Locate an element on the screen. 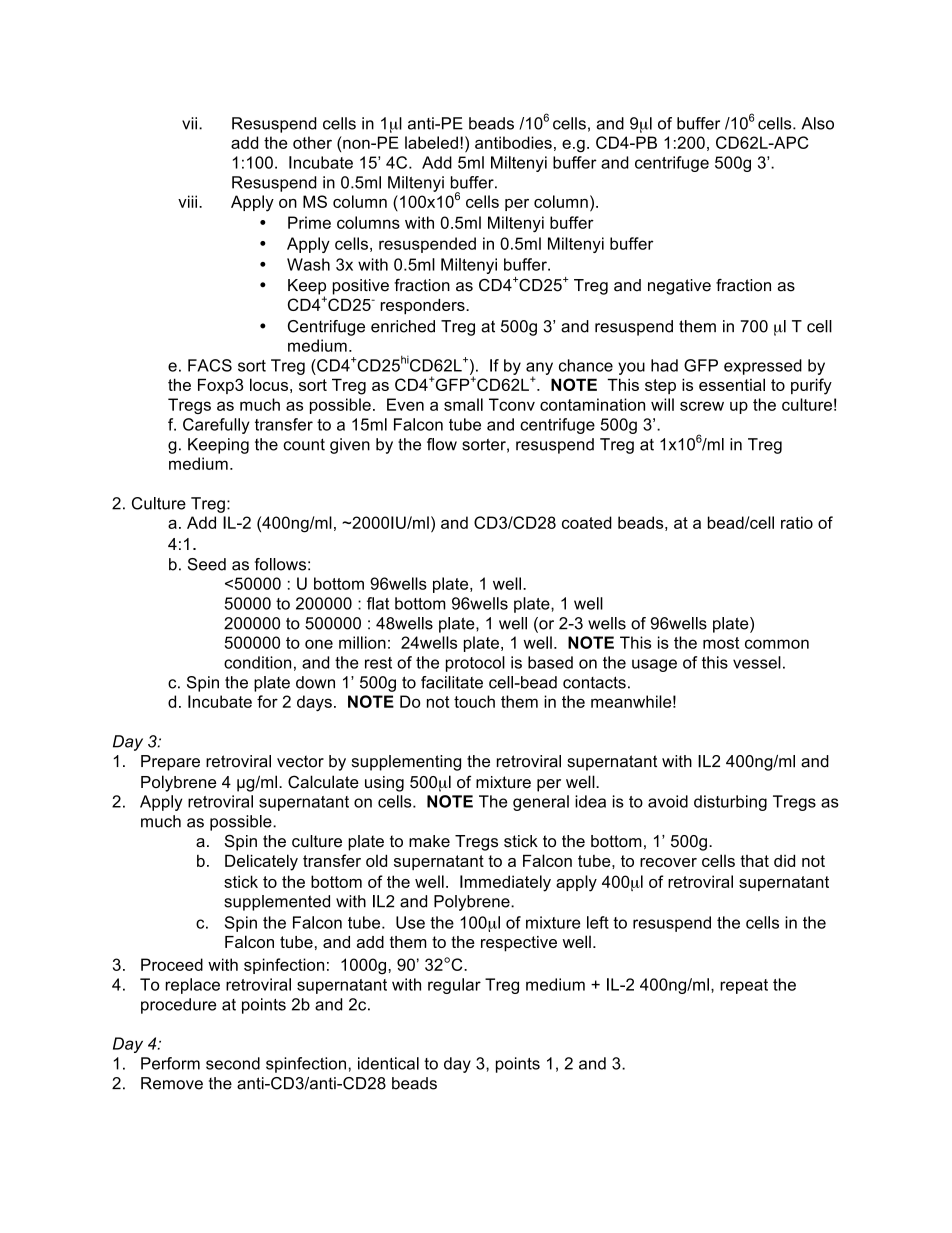 The width and height of the screenshot is (952, 1233). expressed is located at coordinates (763, 367).
